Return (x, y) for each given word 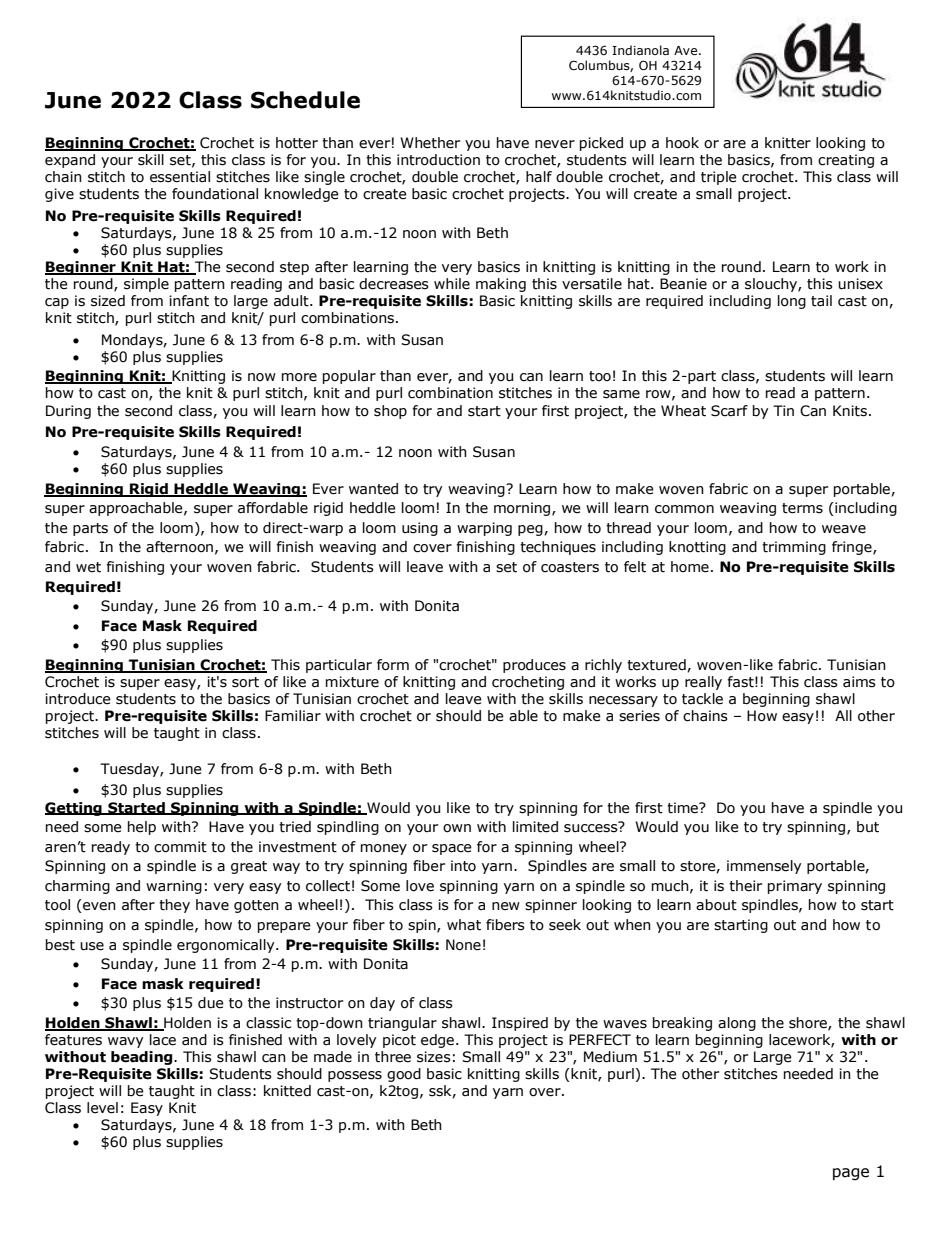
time (683, 808)
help (142, 828)
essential (180, 177)
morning (522, 509)
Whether (430, 143)
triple (719, 178)
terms (802, 508)
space (452, 849)
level (102, 1108)
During (68, 412)
